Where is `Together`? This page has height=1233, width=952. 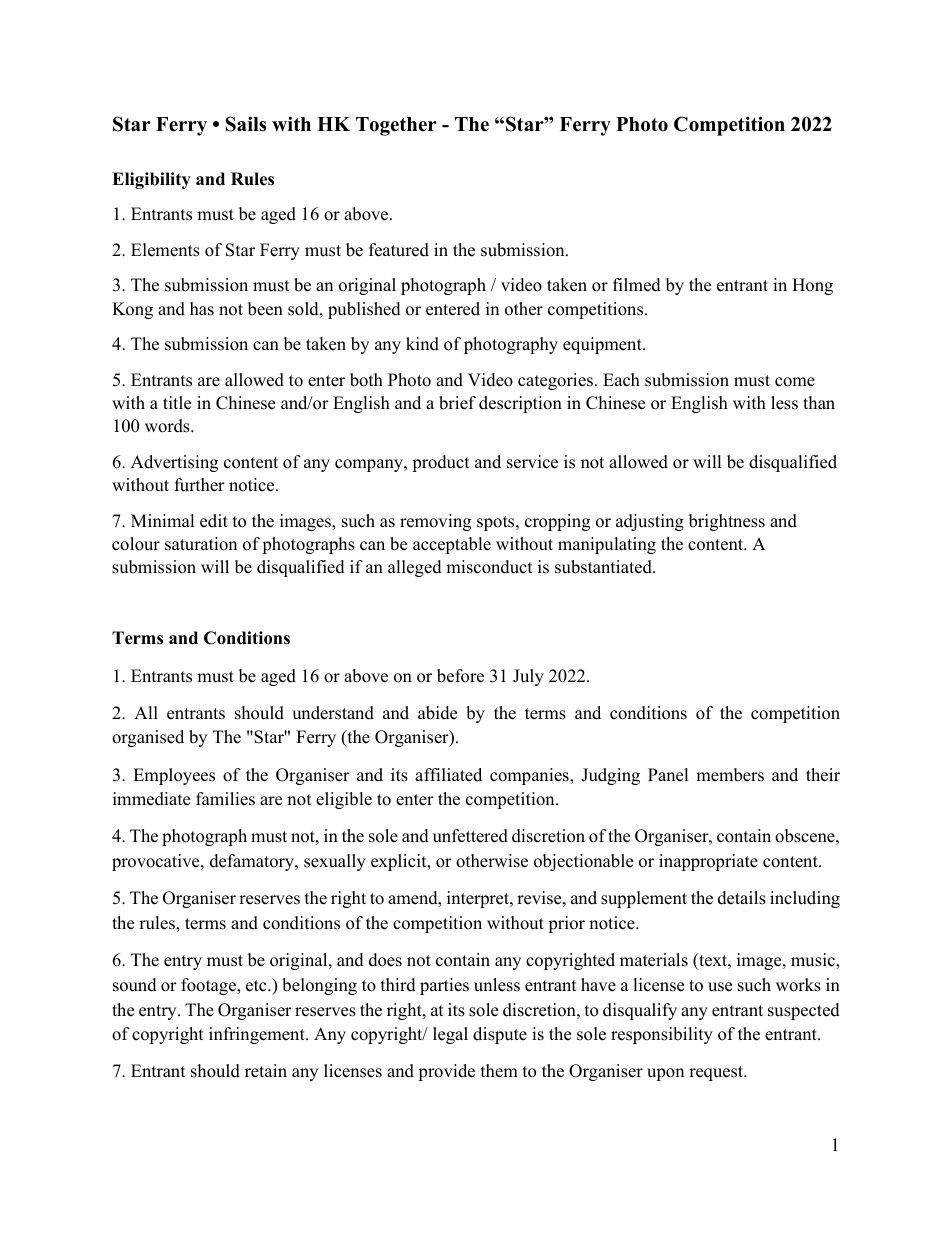
Together is located at coordinates (396, 126).
